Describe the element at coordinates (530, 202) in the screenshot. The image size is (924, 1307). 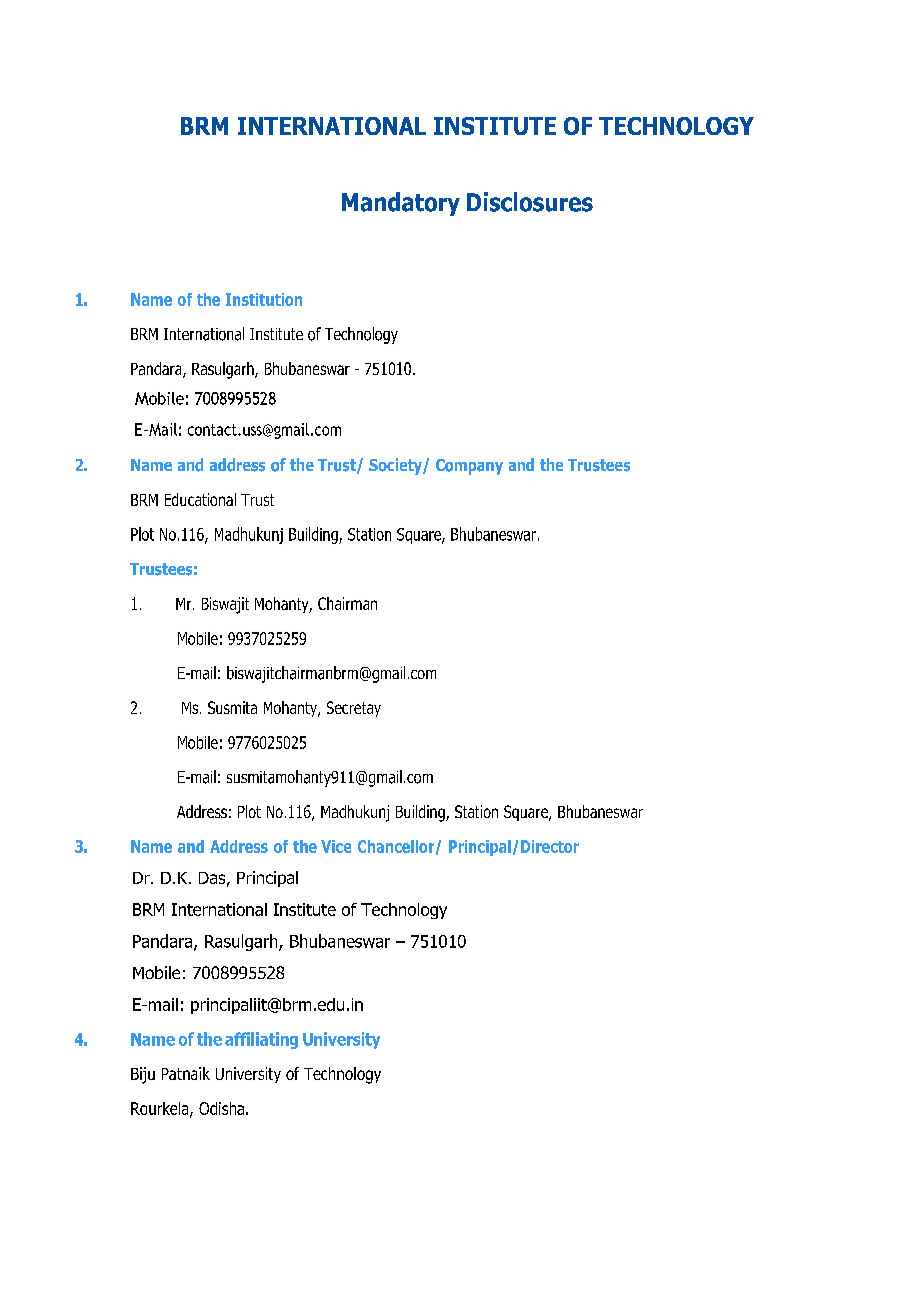
I see `Disclosures` at that location.
